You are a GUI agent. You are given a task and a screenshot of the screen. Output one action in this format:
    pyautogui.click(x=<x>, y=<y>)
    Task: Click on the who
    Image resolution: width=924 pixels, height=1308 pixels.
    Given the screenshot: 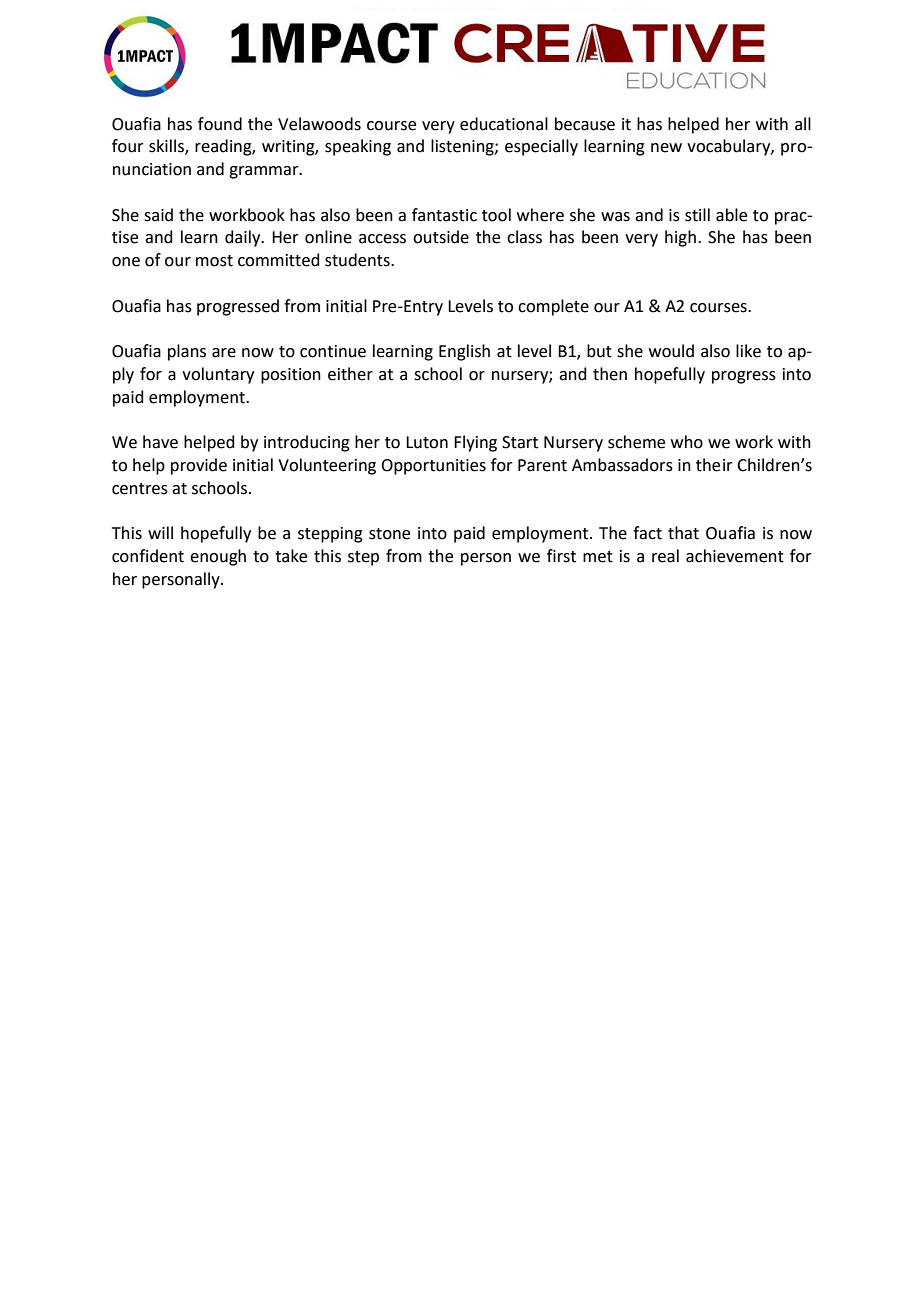 What is the action you would take?
    pyautogui.click(x=687, y=442)
